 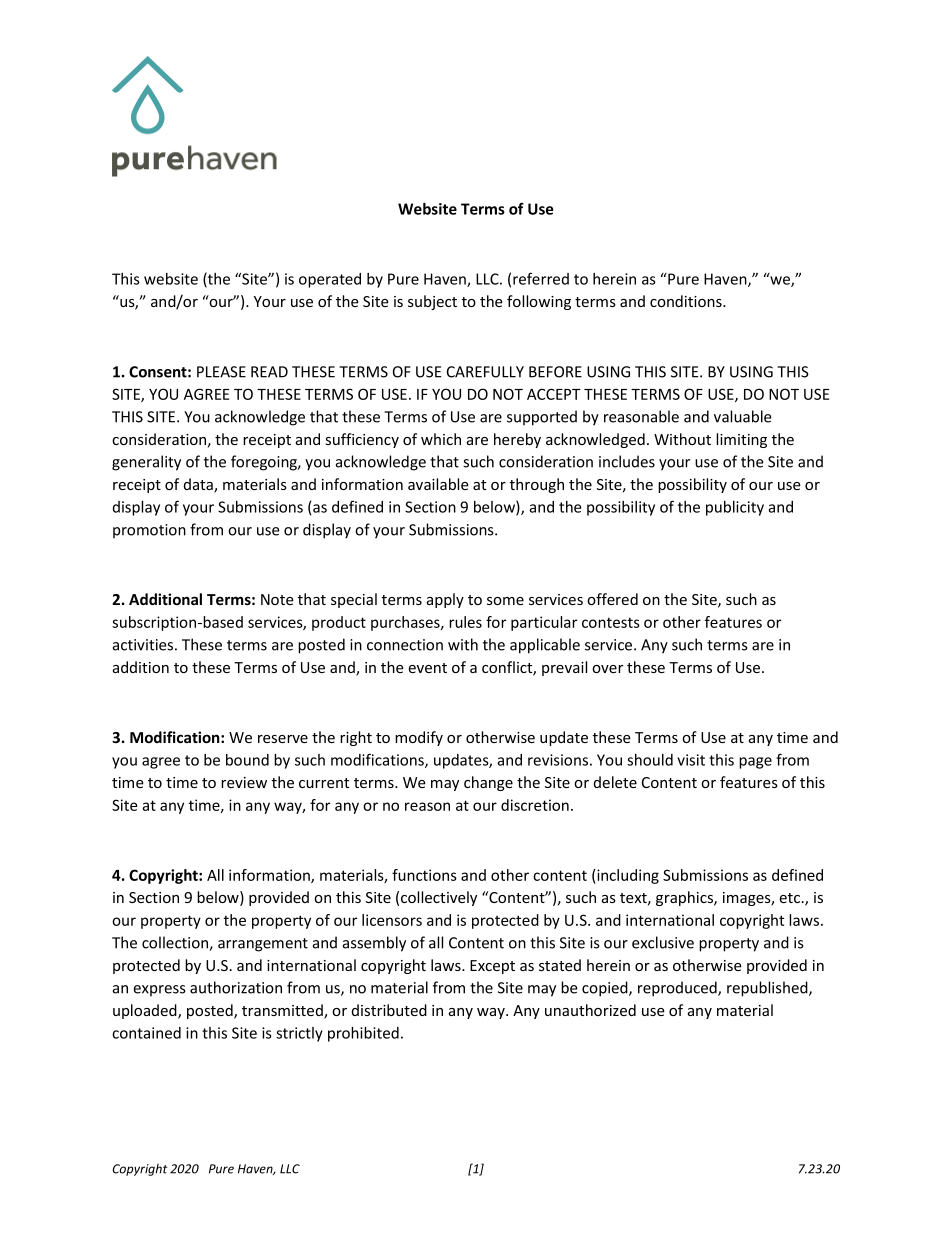 I want to click on data, so click(x=199, y=485).
